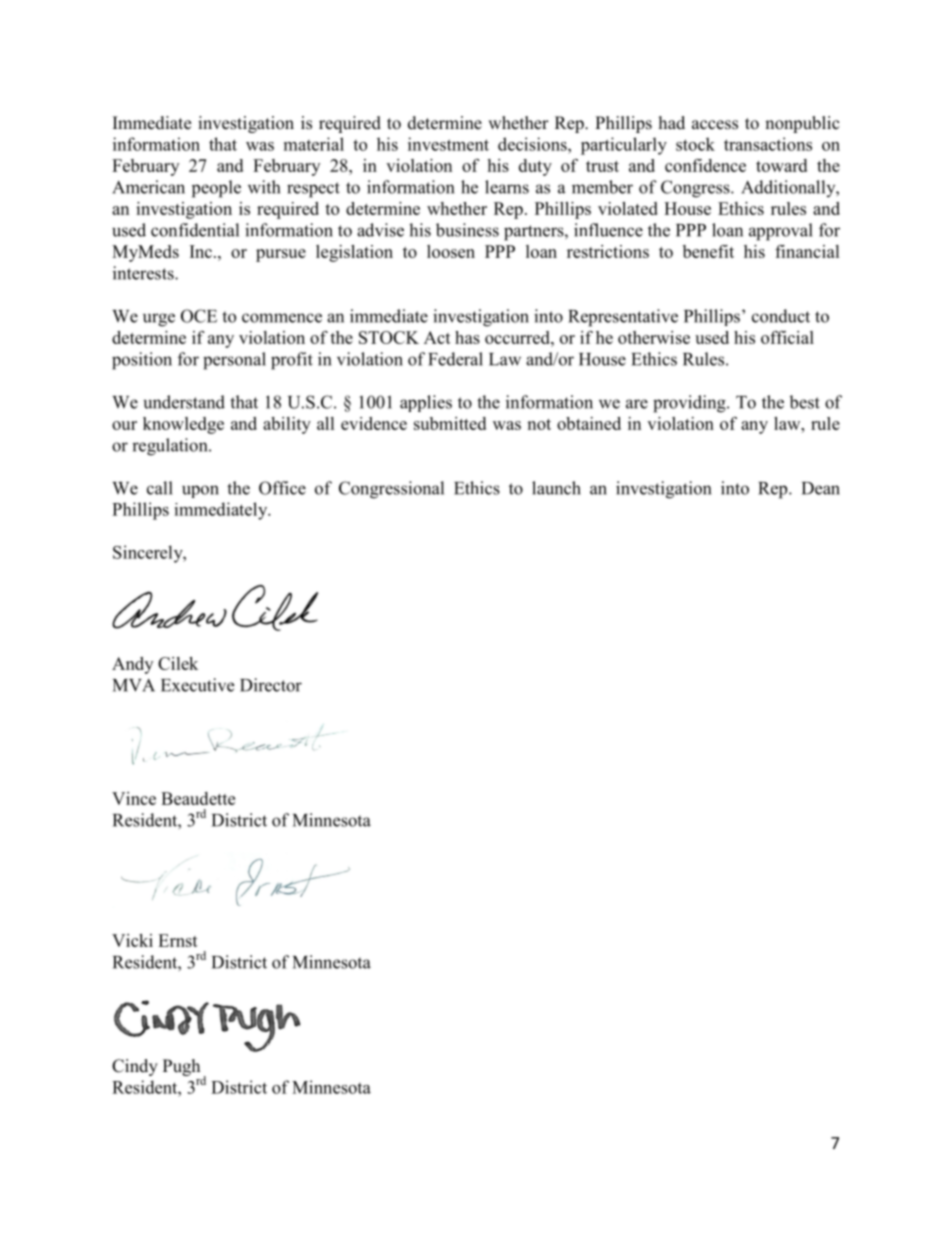 This screenshot has height=1233, width=952. What do you see at coordinates (216, 189) in the screenshot?
I see `people` at bounding box center [216, 189].
